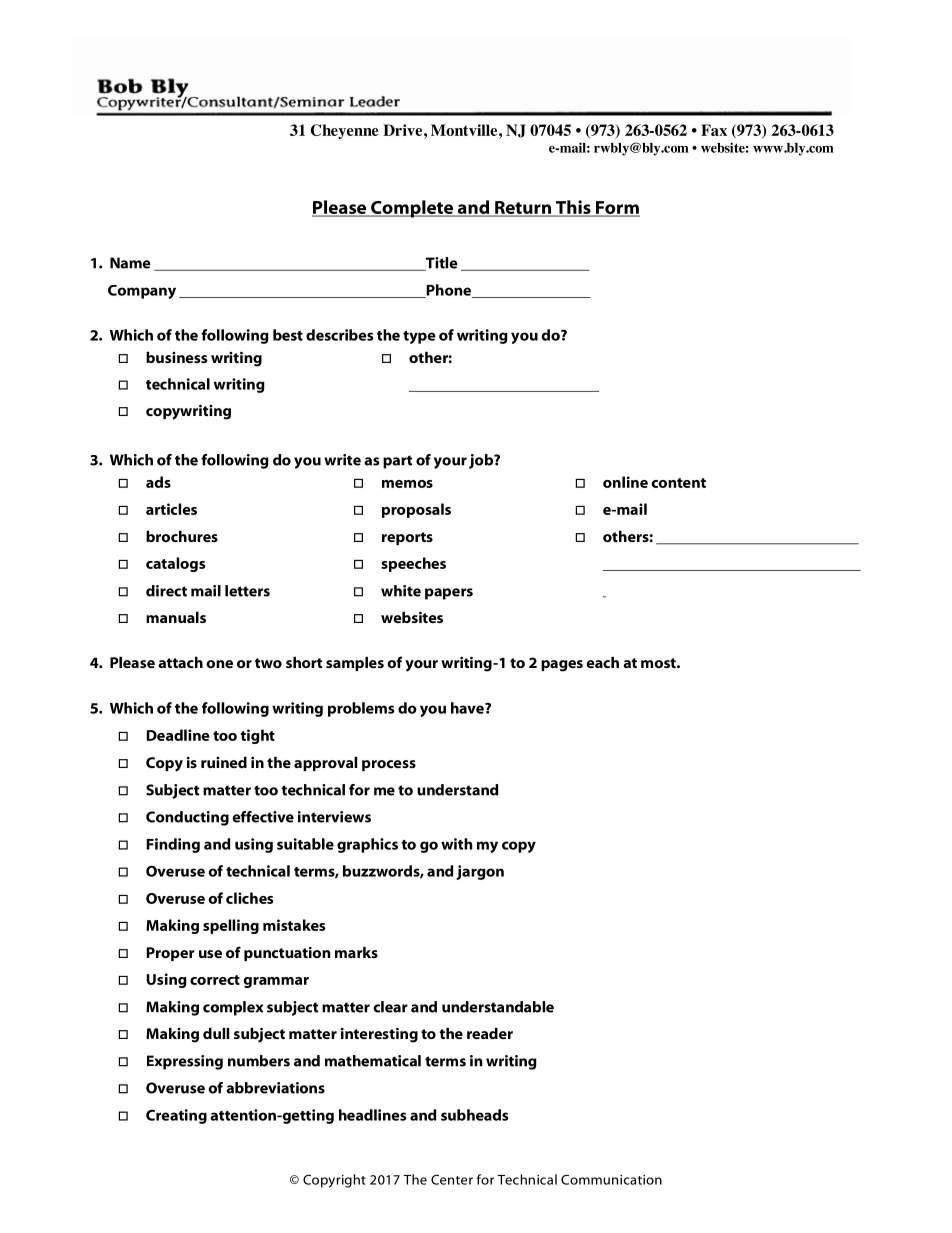 This screenshot has width=952, height=1233. Describe the element at coordinates (130, 263) in the screenshot. I see `Name` at that location.
